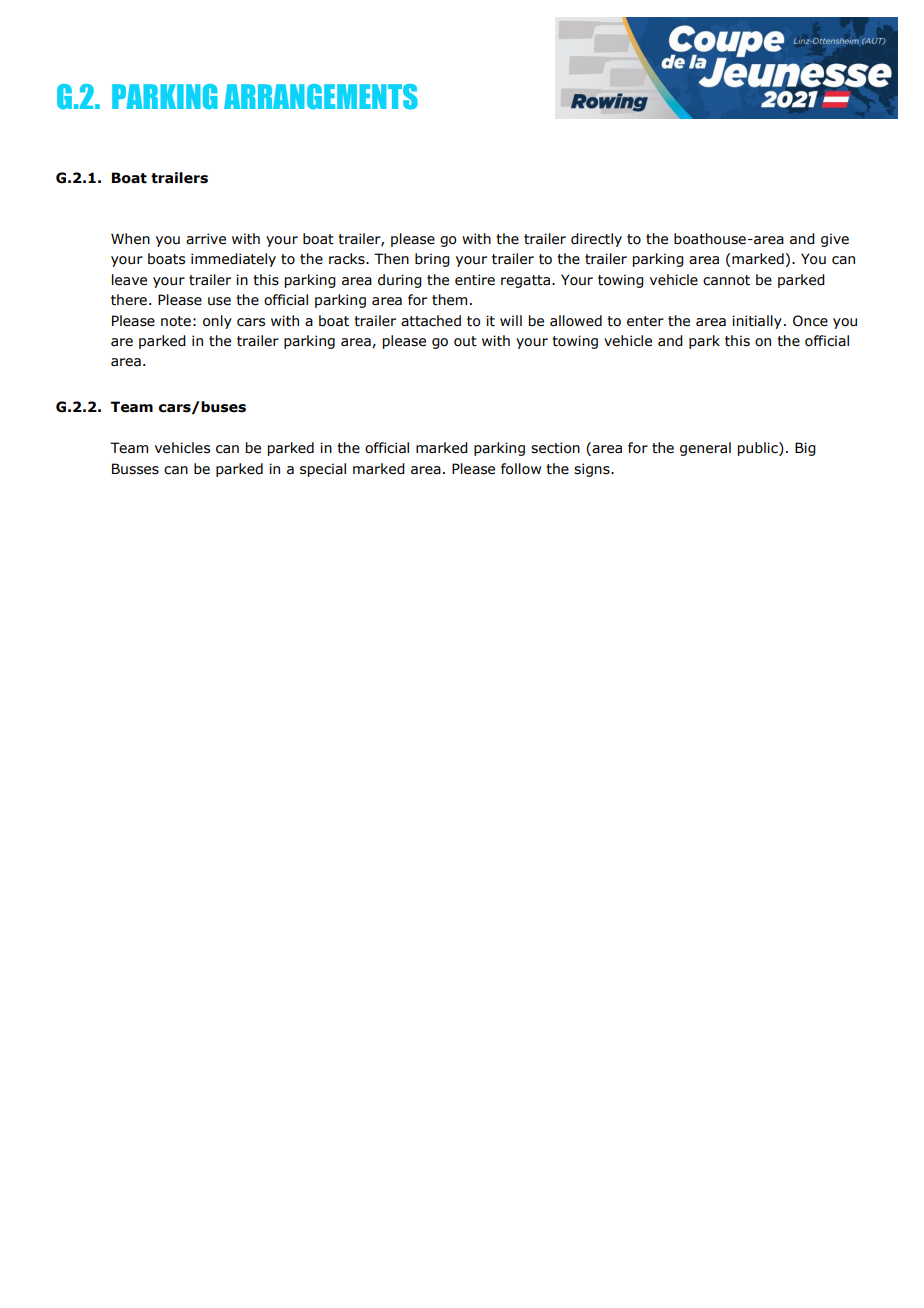  Describe the element at coordinates (321, 97) in the image. I see `ARRANGEMENTS` at that location.
